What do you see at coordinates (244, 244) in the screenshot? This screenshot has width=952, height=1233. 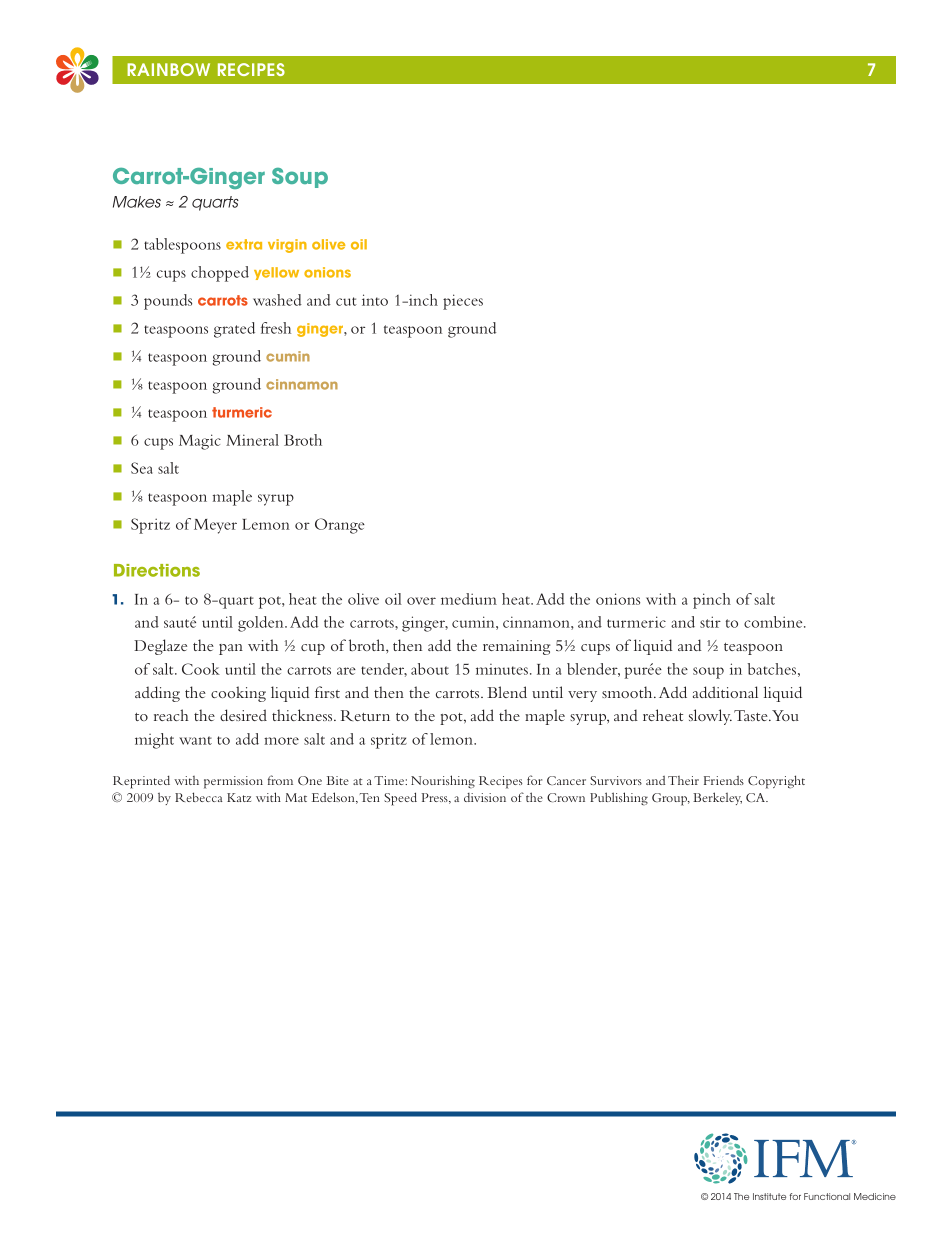 I see `extra` at bounding box center [244, 244].
